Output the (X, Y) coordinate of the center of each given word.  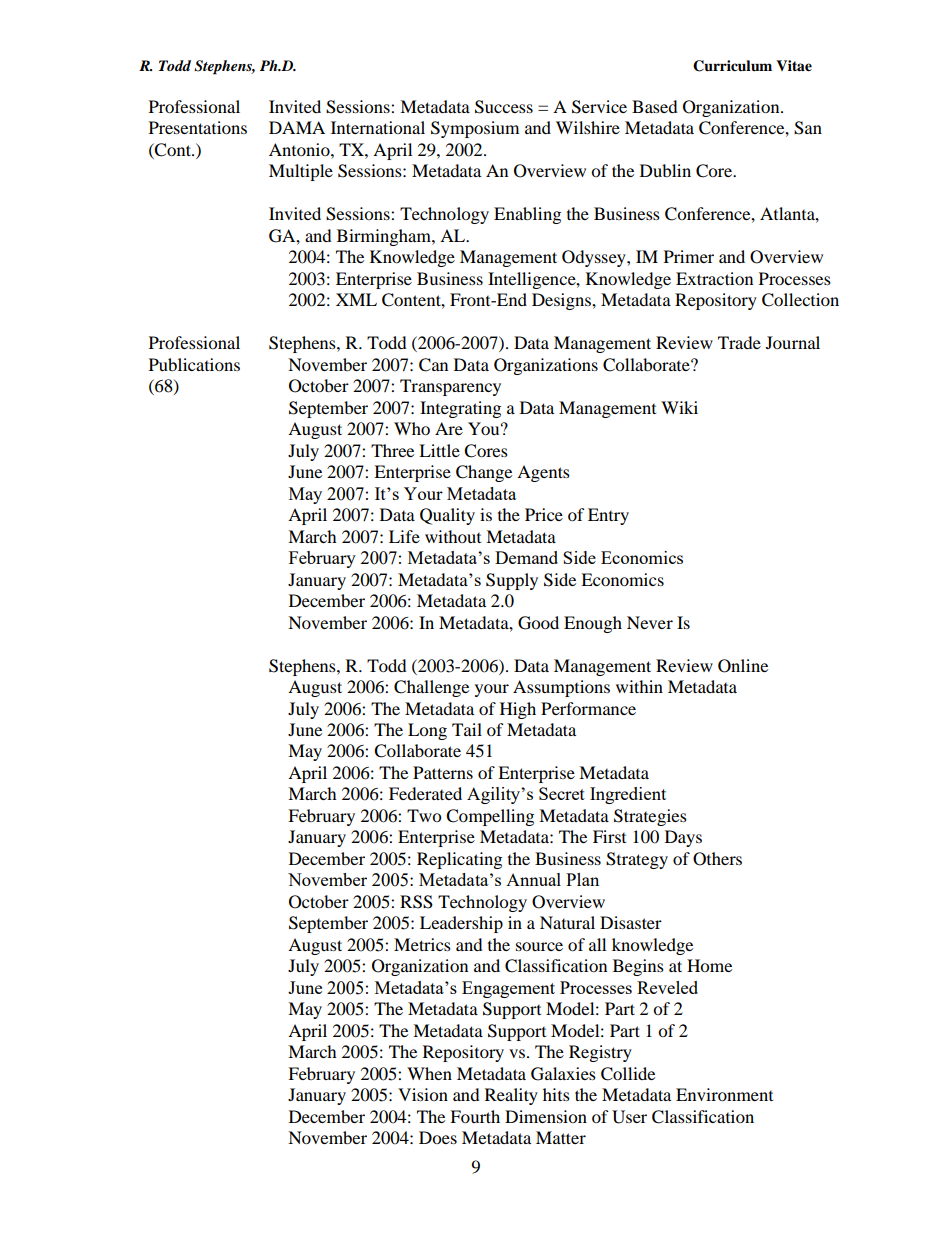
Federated (425, 793)
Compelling (490, 817)
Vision (423, 1094)
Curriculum (732, 66)
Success (504, 107)
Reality (511, 1096)
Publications (194, 364)
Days (683, 838)
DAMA (297, 127)
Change (484, 473)
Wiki (679, 407)
